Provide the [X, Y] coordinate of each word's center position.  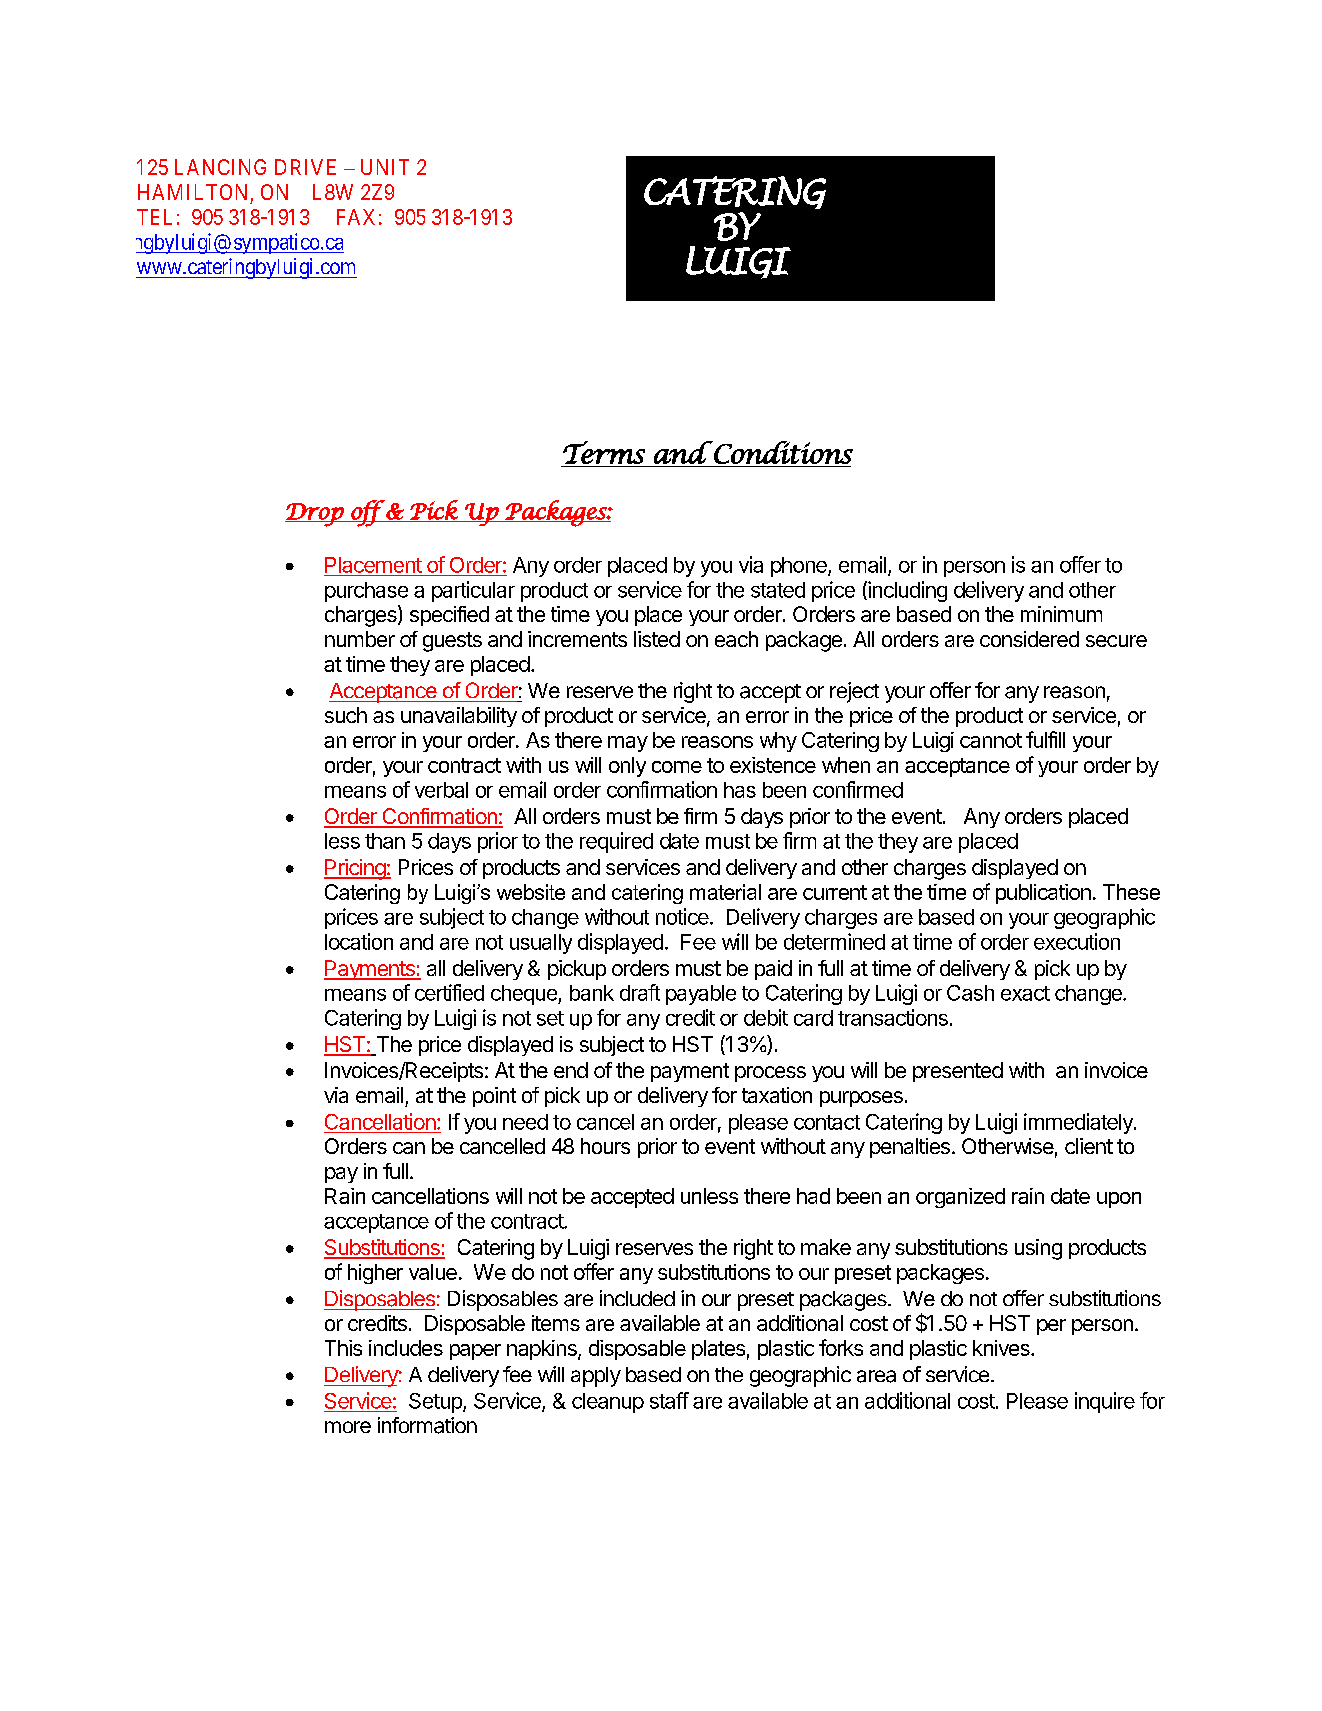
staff [669, 1400]
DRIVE [305, 167]
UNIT [385, 167]
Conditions [782, 452]
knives [1002, 1348]
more [348, 1427]
